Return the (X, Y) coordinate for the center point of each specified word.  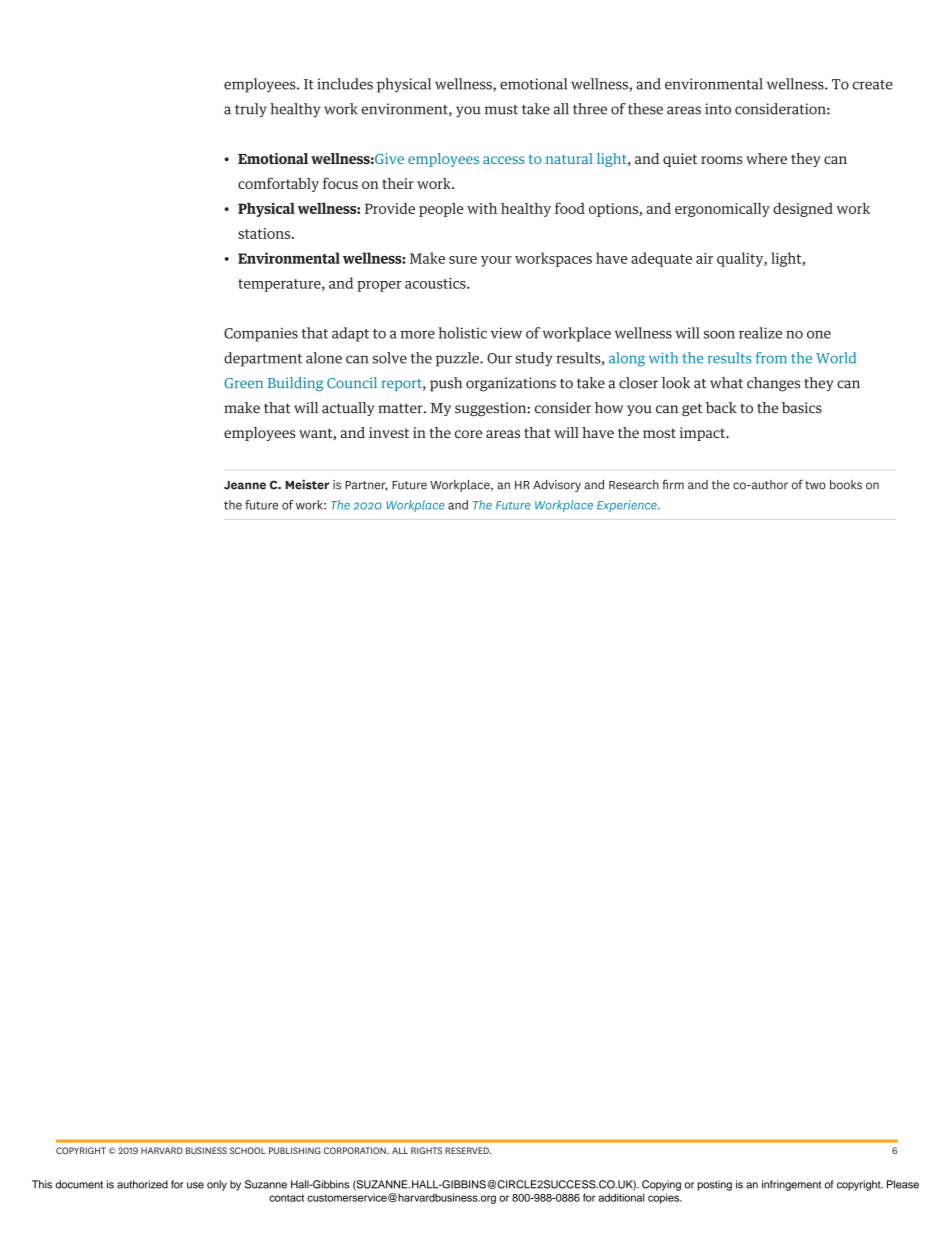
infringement (791, 1185)
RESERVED (468, 1150)
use (195, 1185)
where (766, 158)
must (501, 110)
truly (251, 110)
